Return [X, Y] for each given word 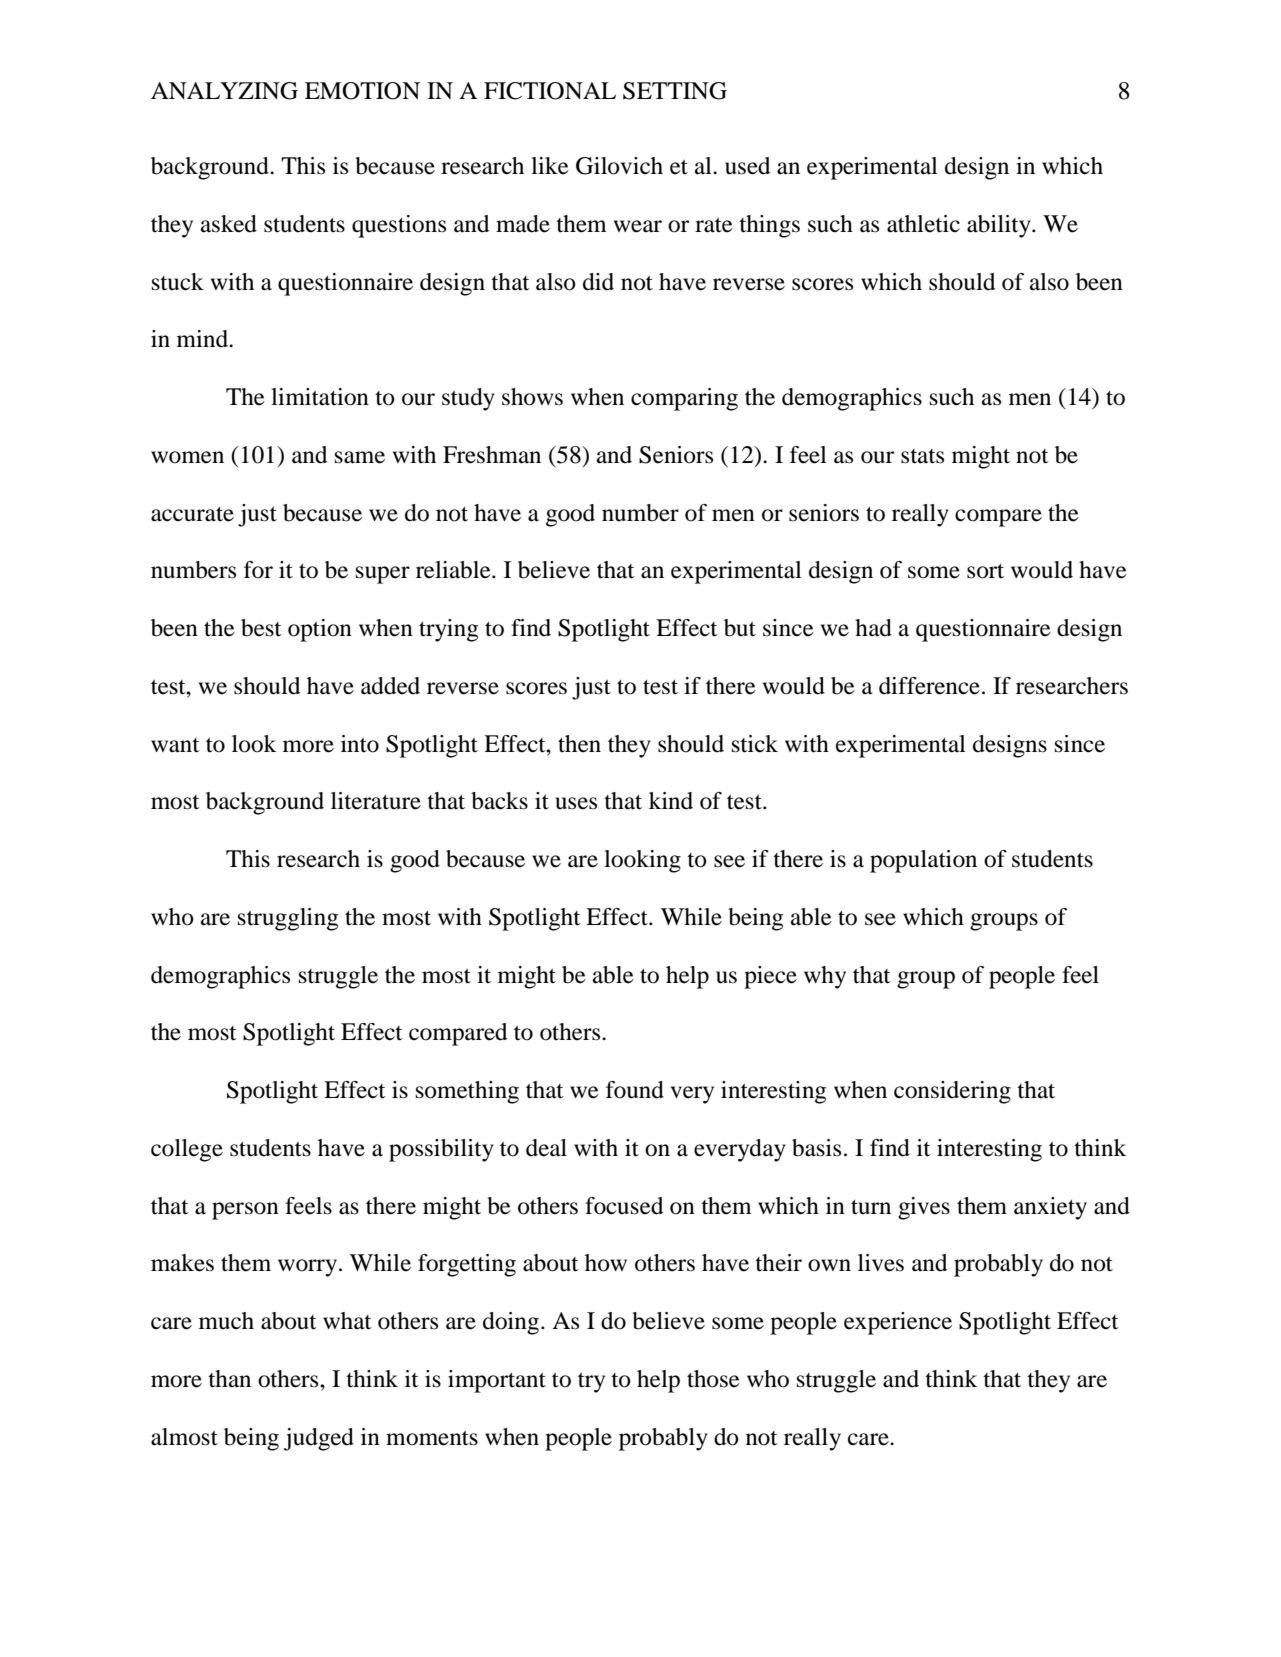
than [229, 1379]
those [713, 1379]
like [550, 166]
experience [898, 1323]
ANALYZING [224, 91]
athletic [923, 224]
